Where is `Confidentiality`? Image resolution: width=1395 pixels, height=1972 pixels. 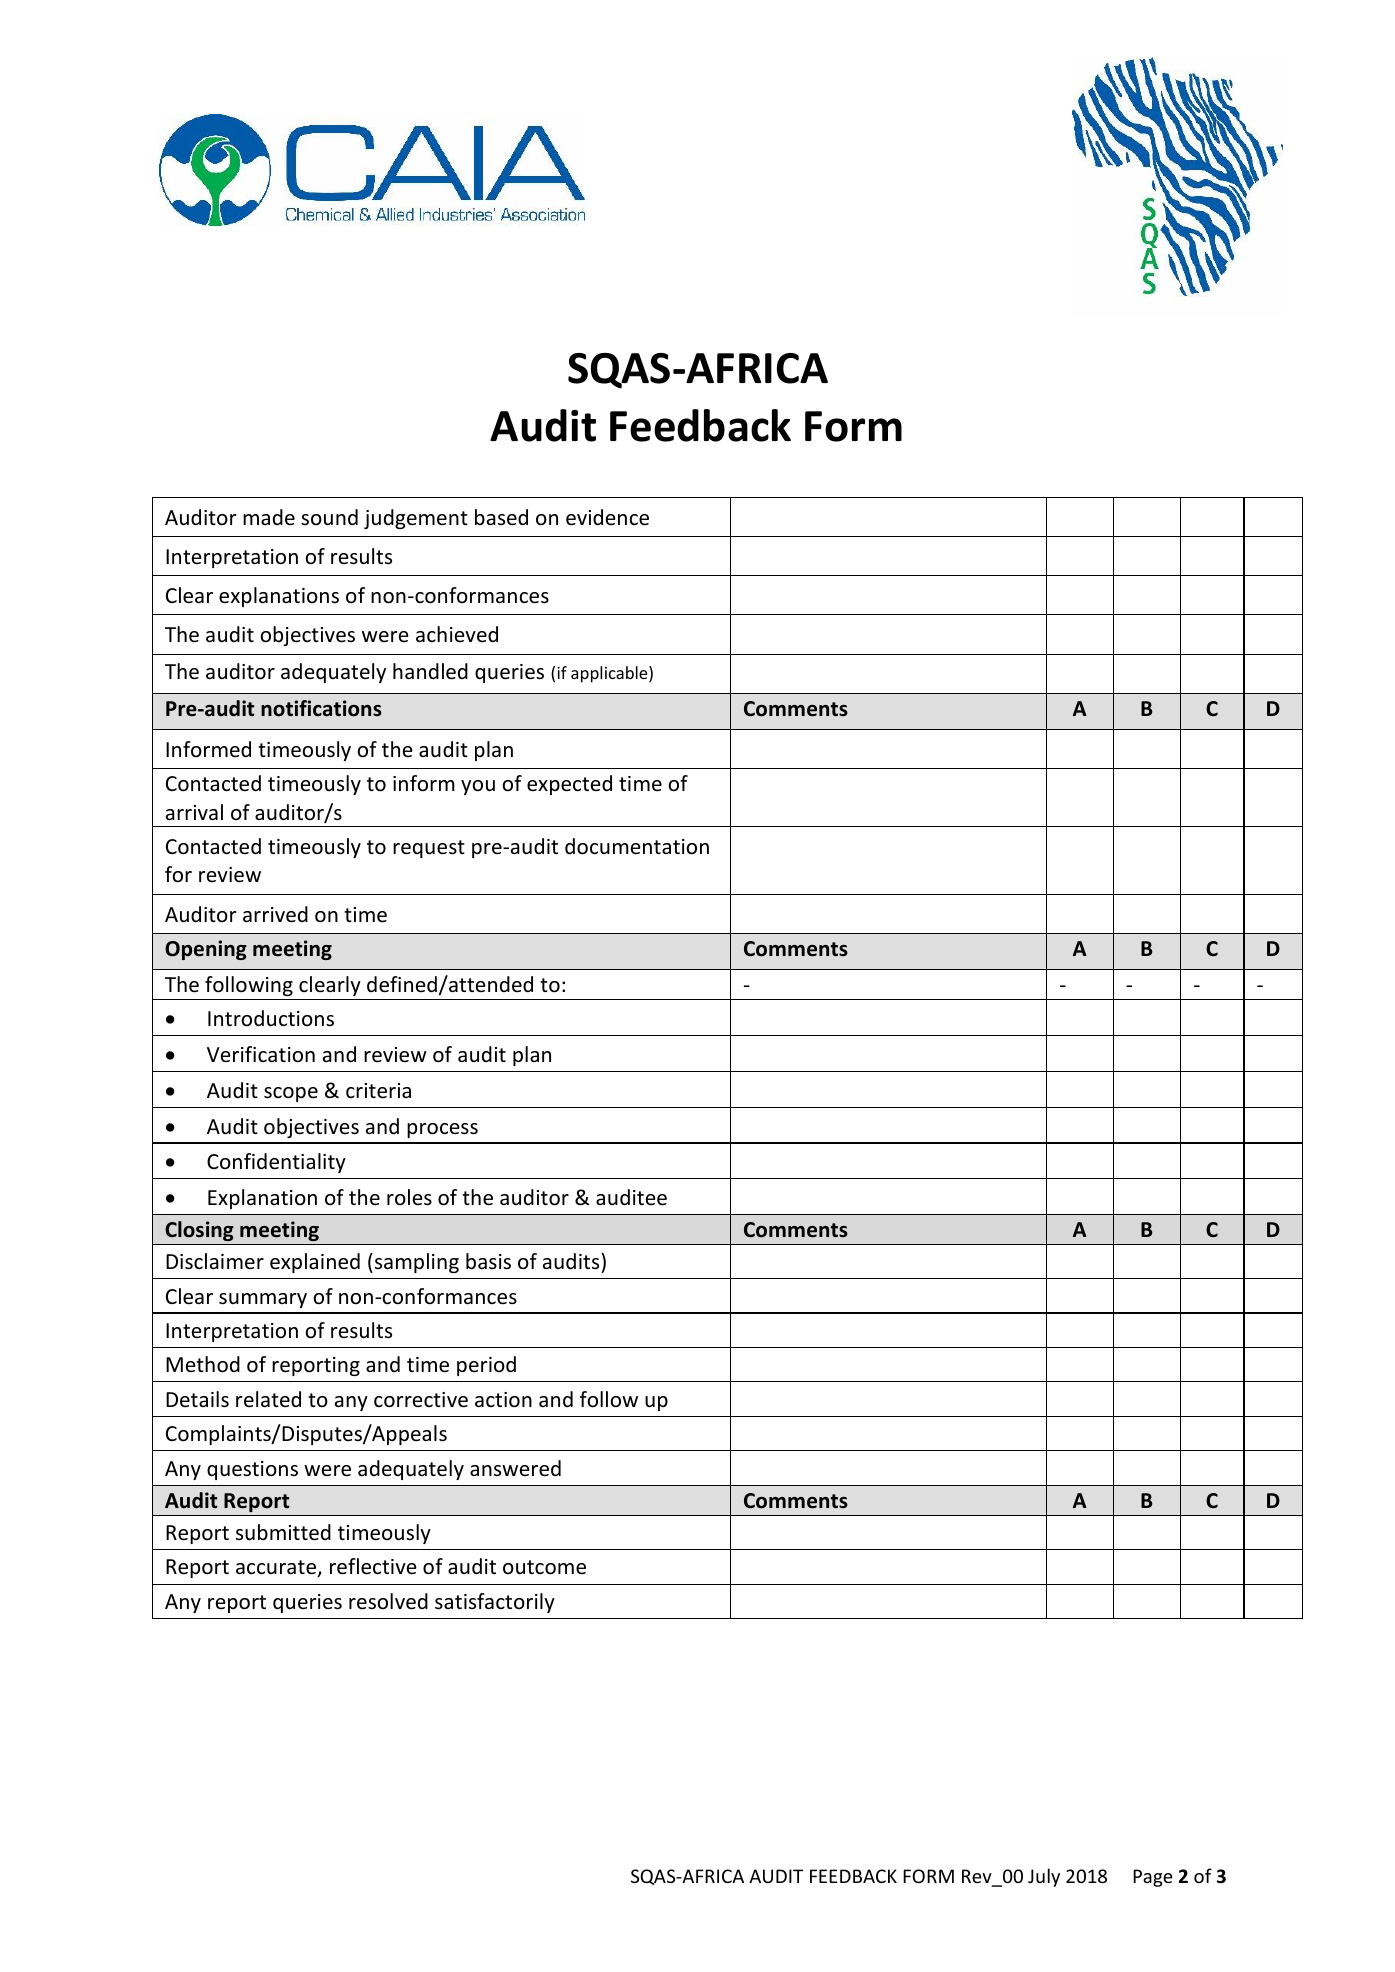 Confidentiality is located at coordinates (276, 1163).
